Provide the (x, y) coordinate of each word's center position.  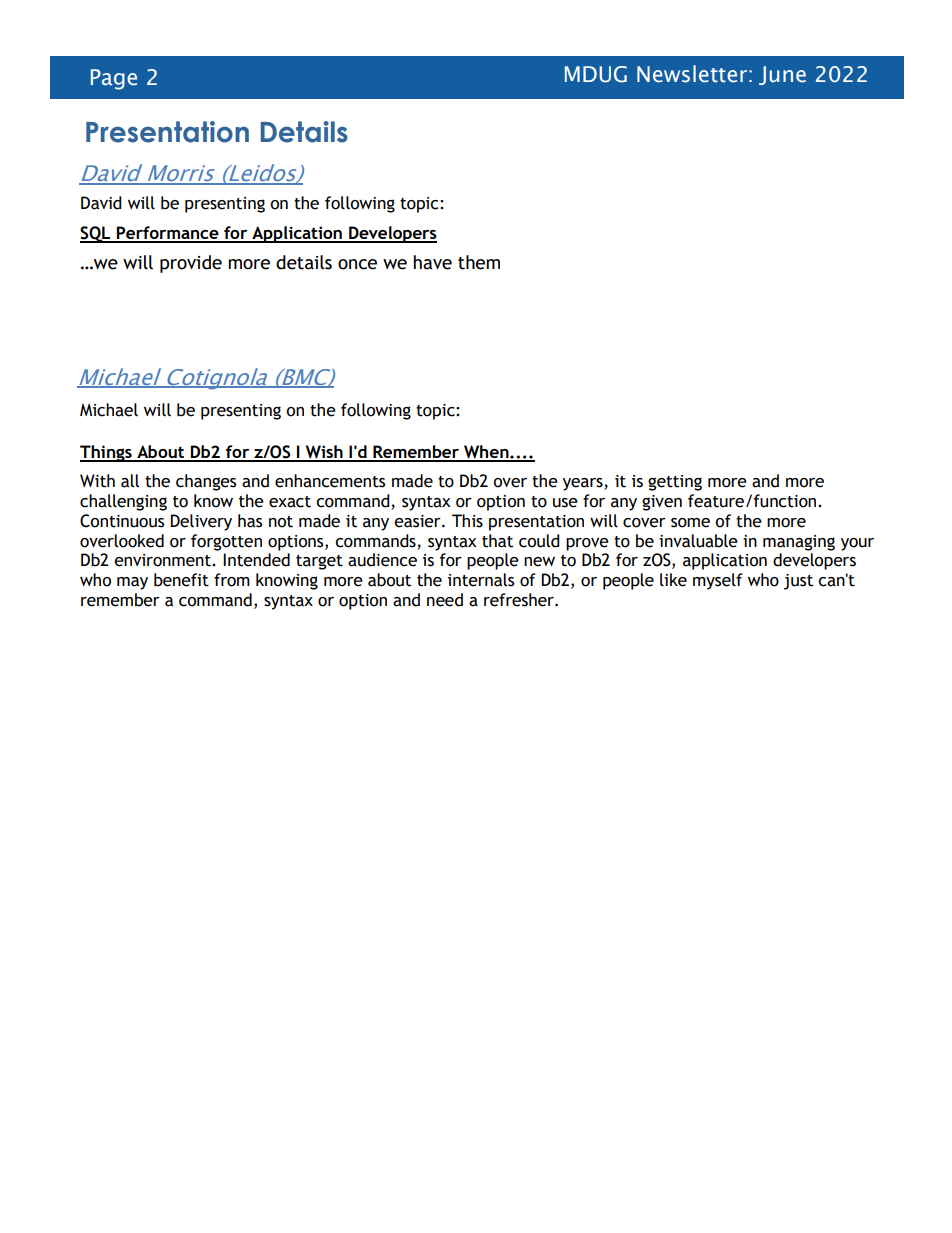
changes (206, 482)
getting (675, 483)
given (662, 503)
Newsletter (692, 74)
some (690, 523)
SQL (96, 234)
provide (191, 264)
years (584, 484)
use (565, 503)
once (357, 264)
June (782, 75)
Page (114, 79)
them (479, 262)
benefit (181, 580)
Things (107, 453)
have (432, 262)
